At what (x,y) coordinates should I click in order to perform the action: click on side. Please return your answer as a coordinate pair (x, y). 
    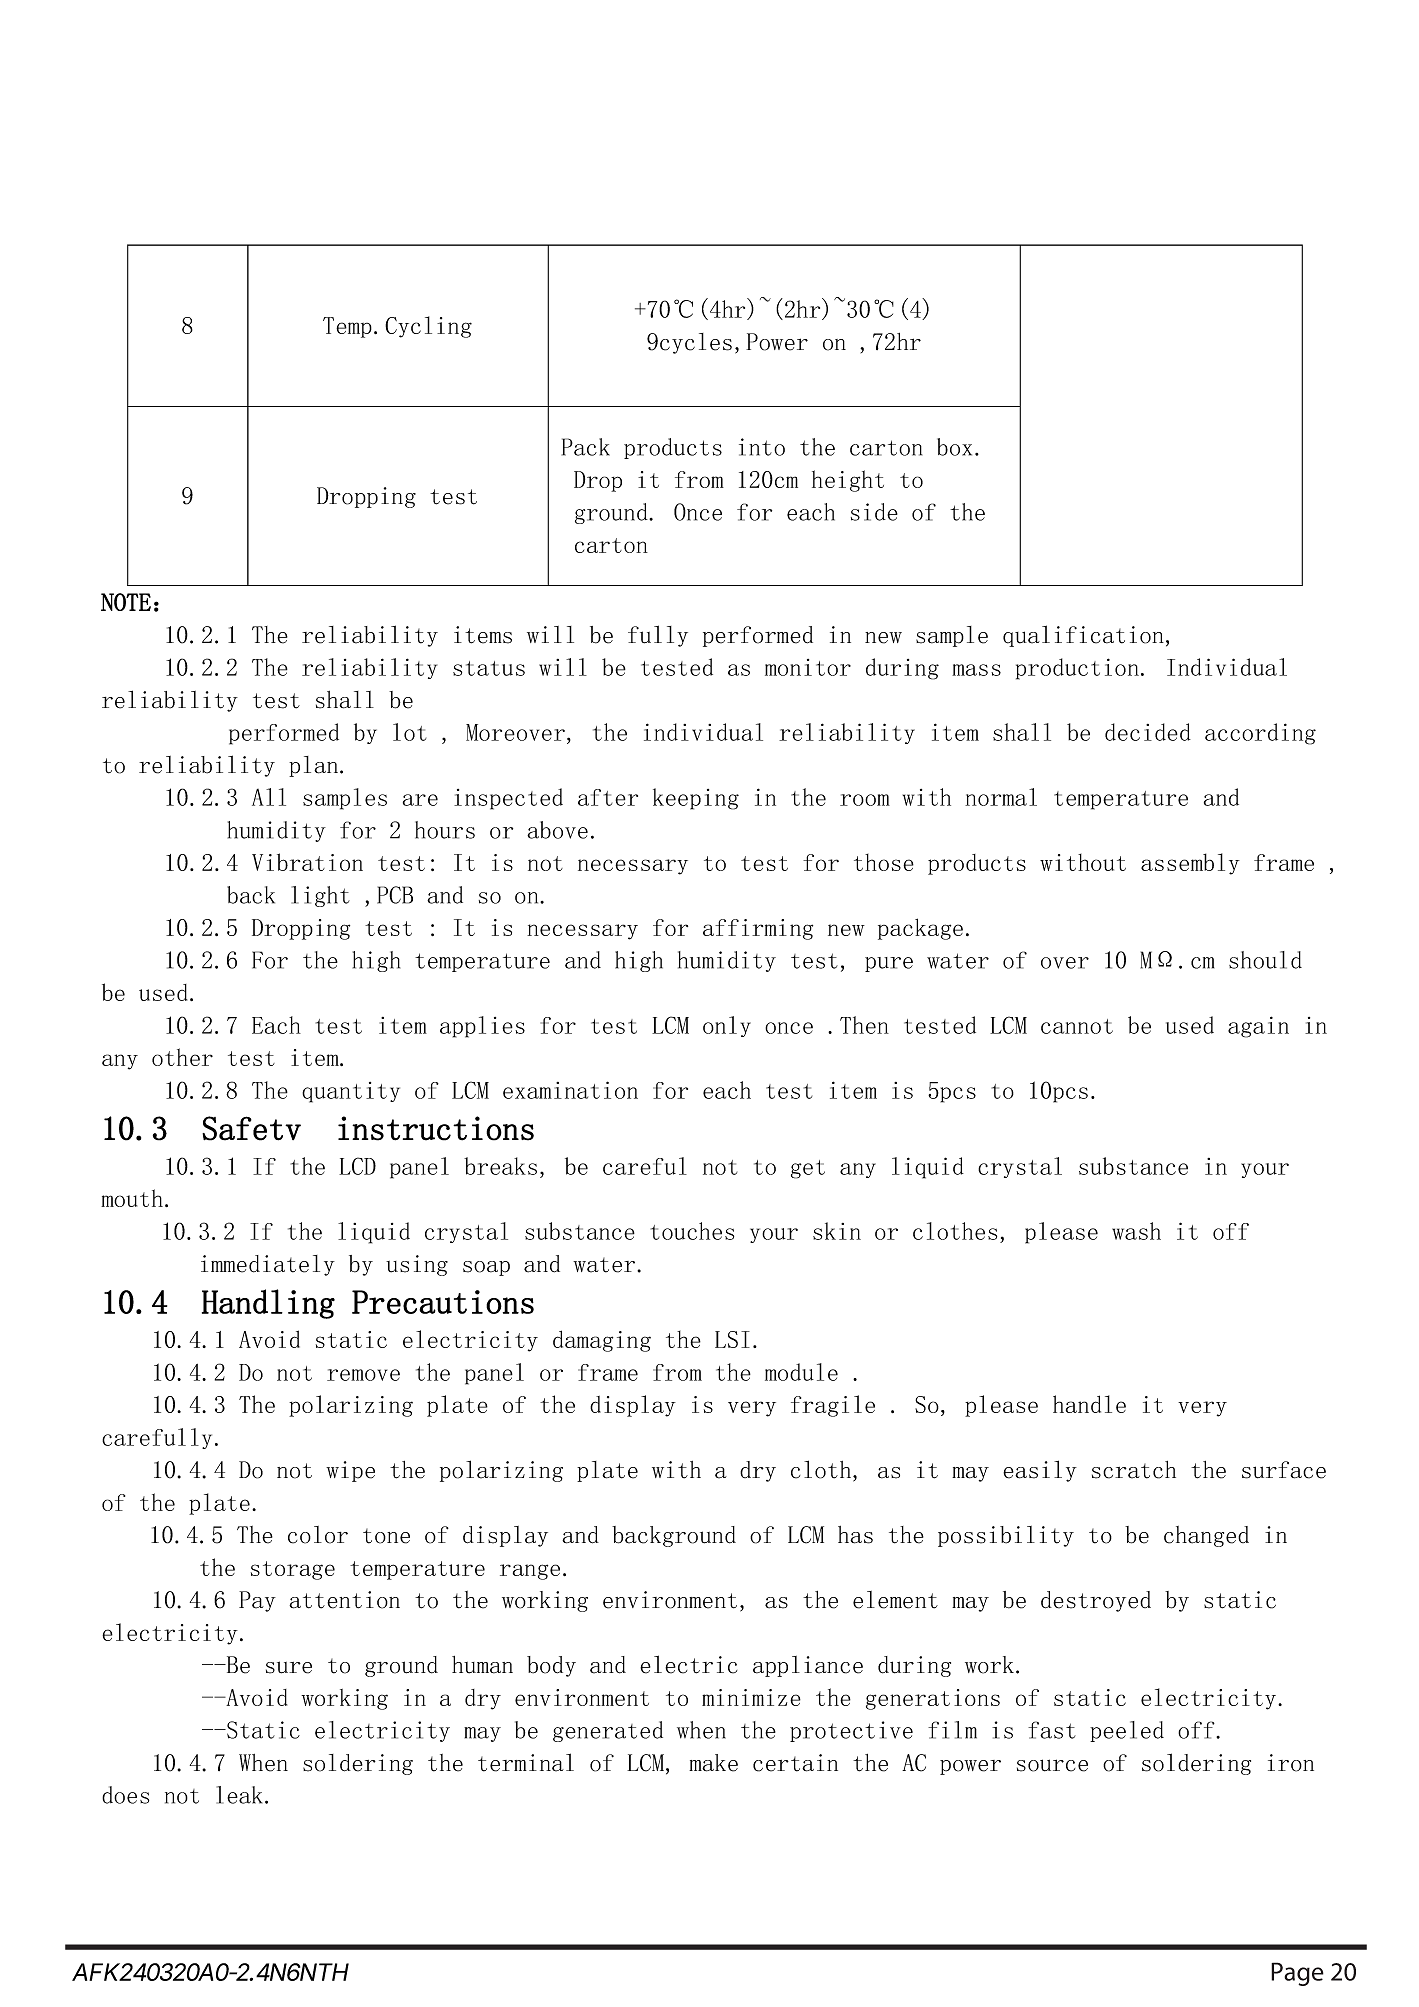
    Looking at the image, I should click on (874, 512).
